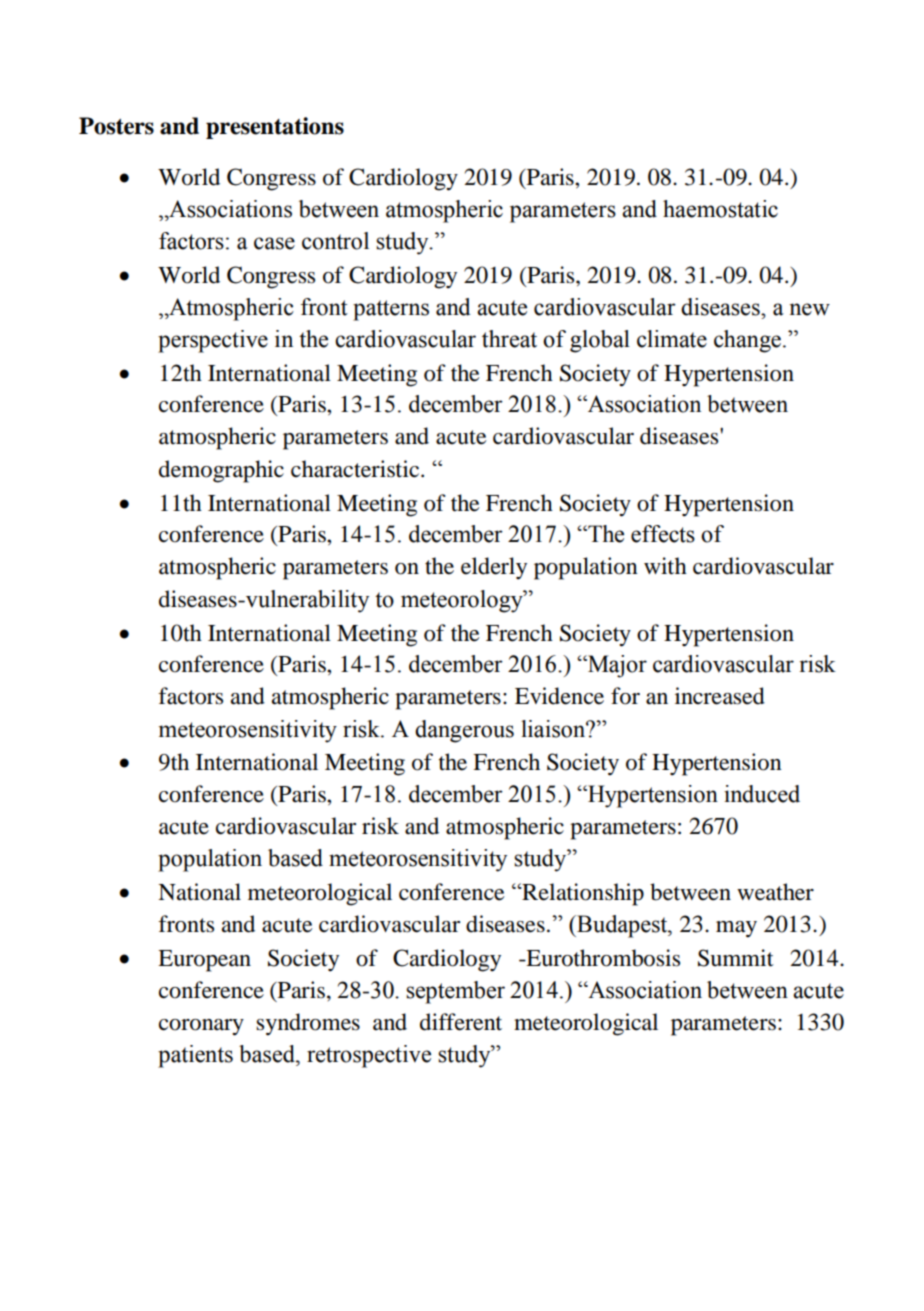 The image size is (924, 1311). Describe the element at coordinates (335, 241) in the document. I see `control` at that location.
